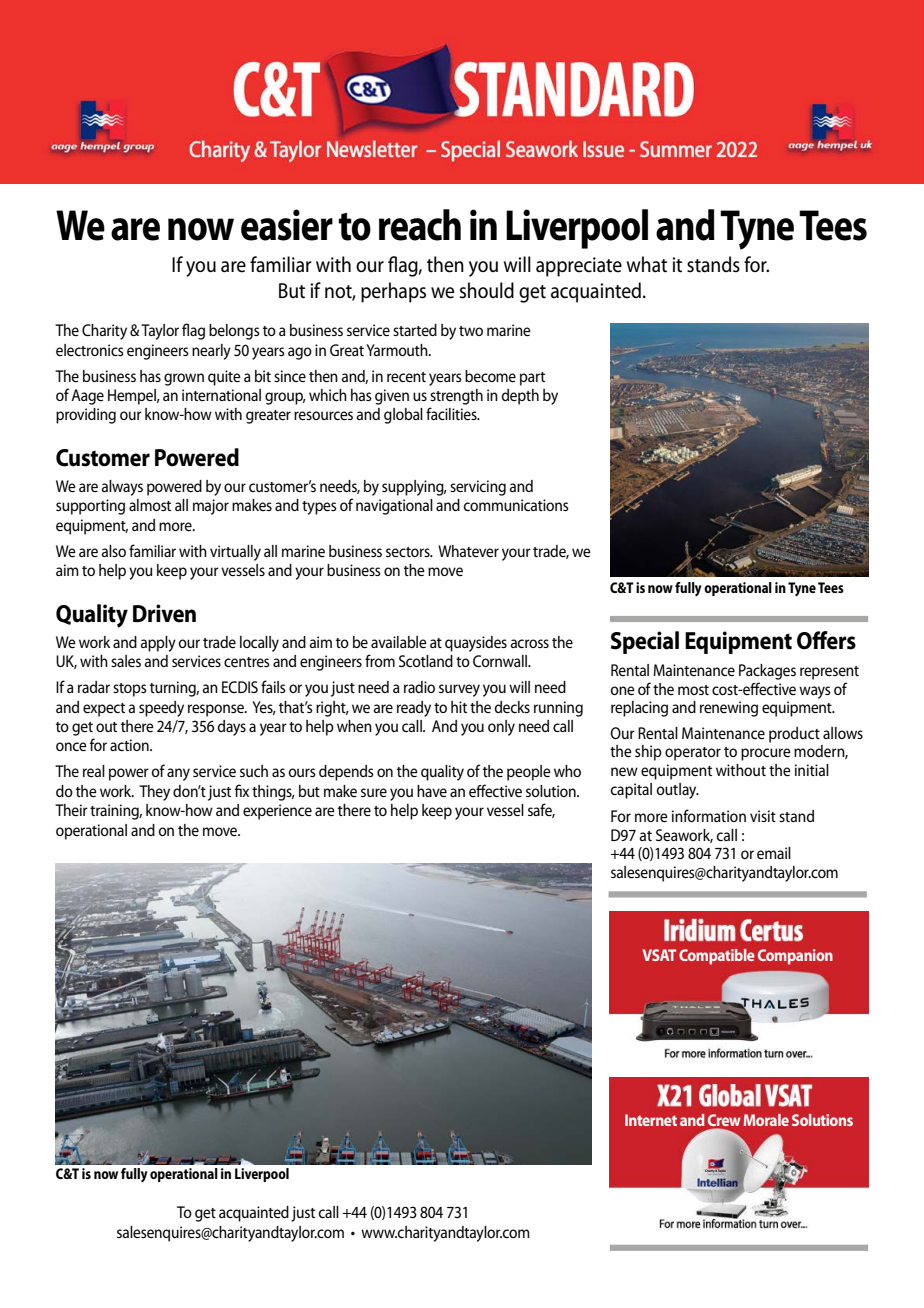 Image resolution: width=924 pixels, height=1308 pixels. What do you see at coordinates (459, 690) in the page?
I see `survey` at bounding box center [459, 690].
